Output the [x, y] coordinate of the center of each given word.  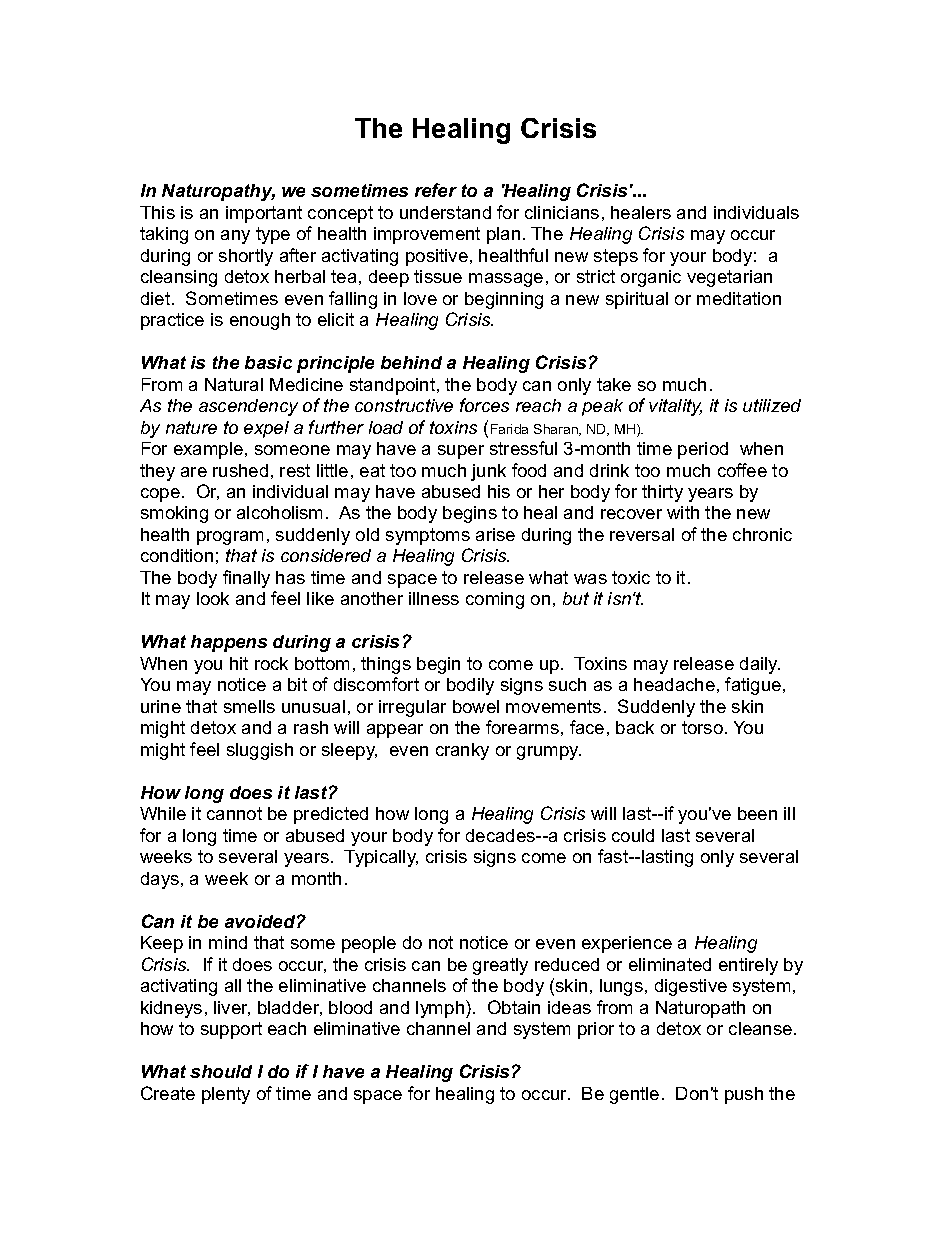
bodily [470, 686]
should [221, 1071]
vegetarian [729, 278]
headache [674, 684]
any [235, 237]
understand [445, 212]
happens [229, 643]
